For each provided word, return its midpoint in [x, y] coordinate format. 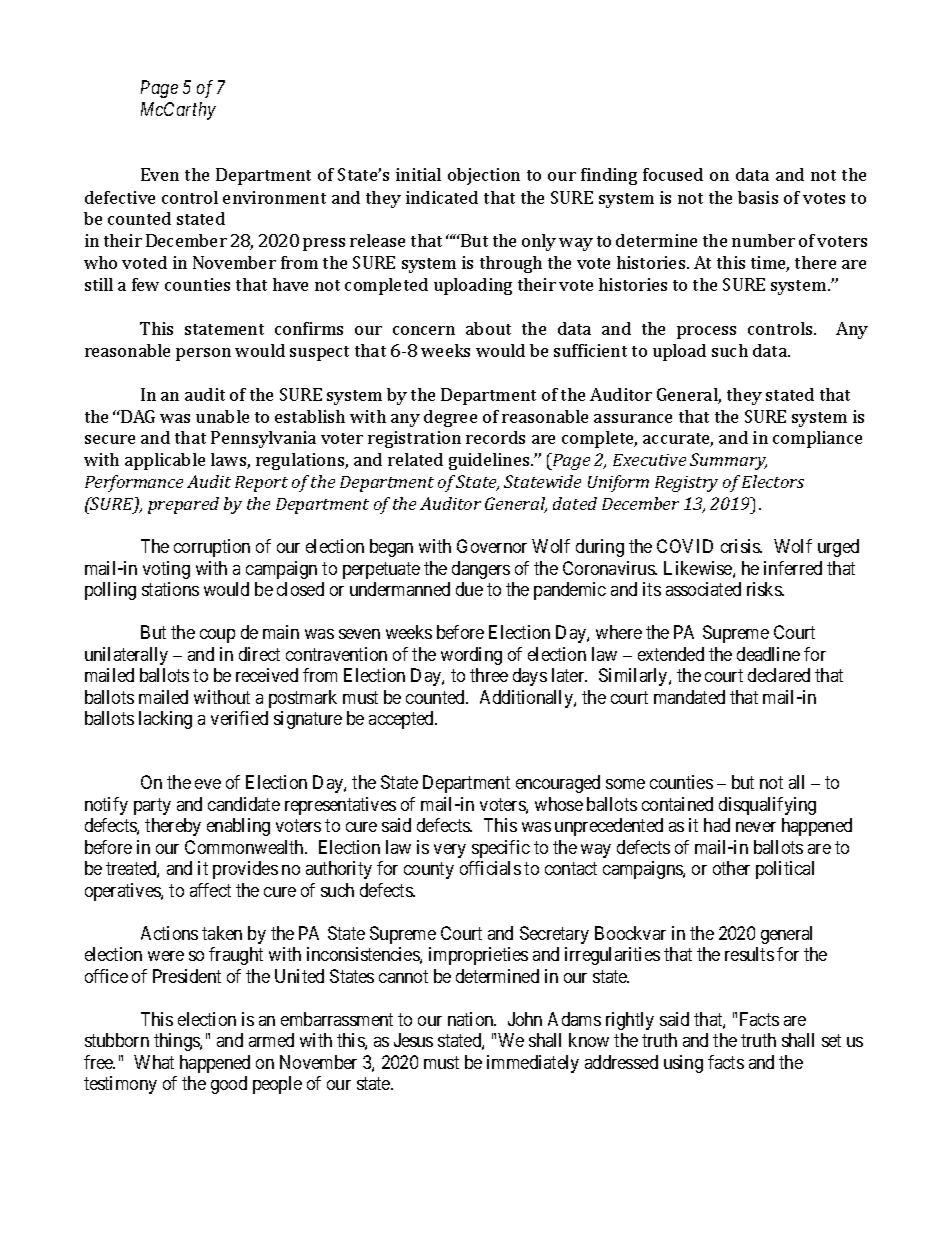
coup [217, 636]
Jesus [413, 1040]
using [683, 1064]
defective [120, 197]
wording [471, 656]
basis [758, 197]
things [177, 1042]
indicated [442, 197]
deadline [768, 654]
